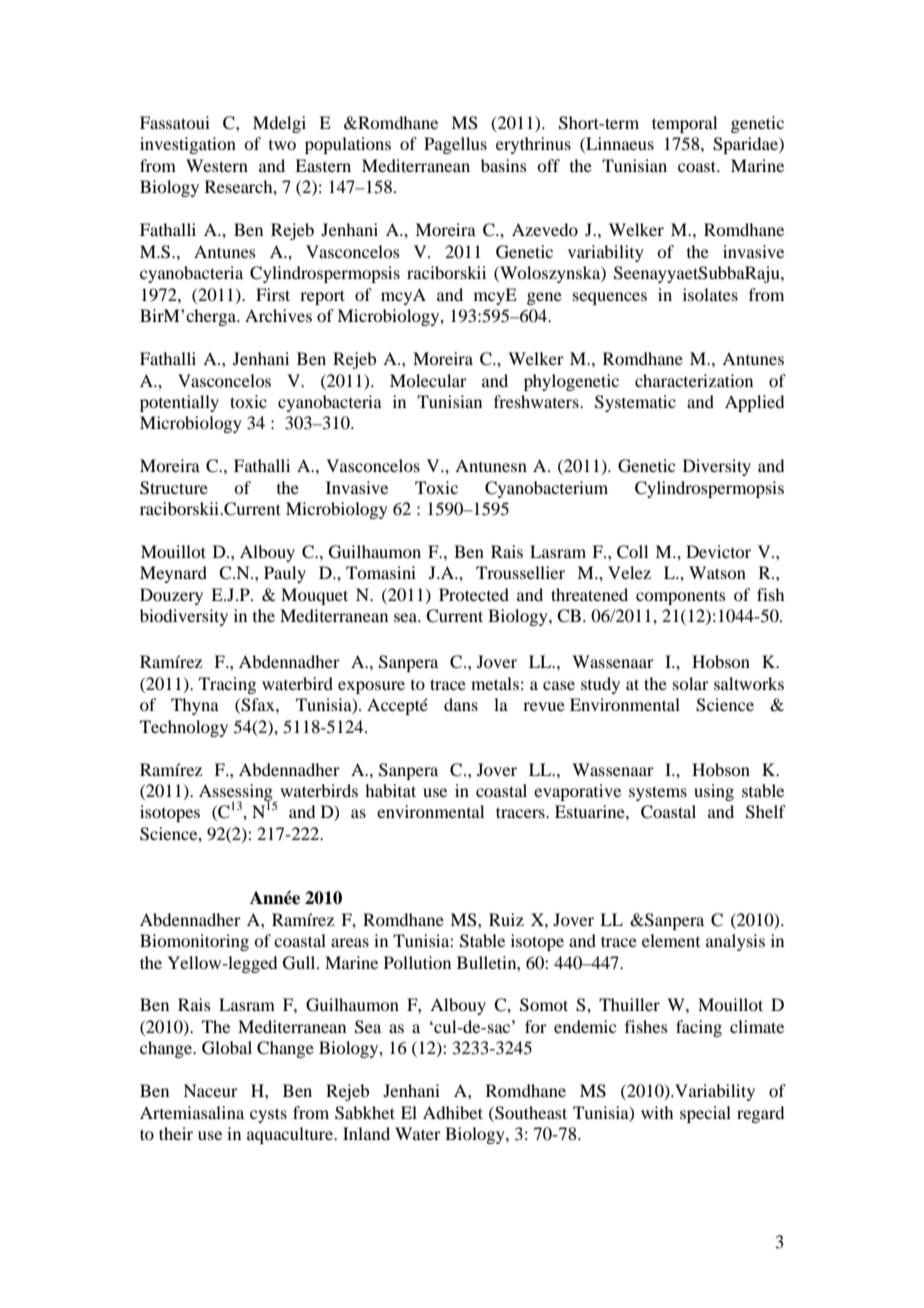 This page has height=1308, width=924. Describe the element at coordinates (428, 380) in the page. I see `Molecular` at that location.
